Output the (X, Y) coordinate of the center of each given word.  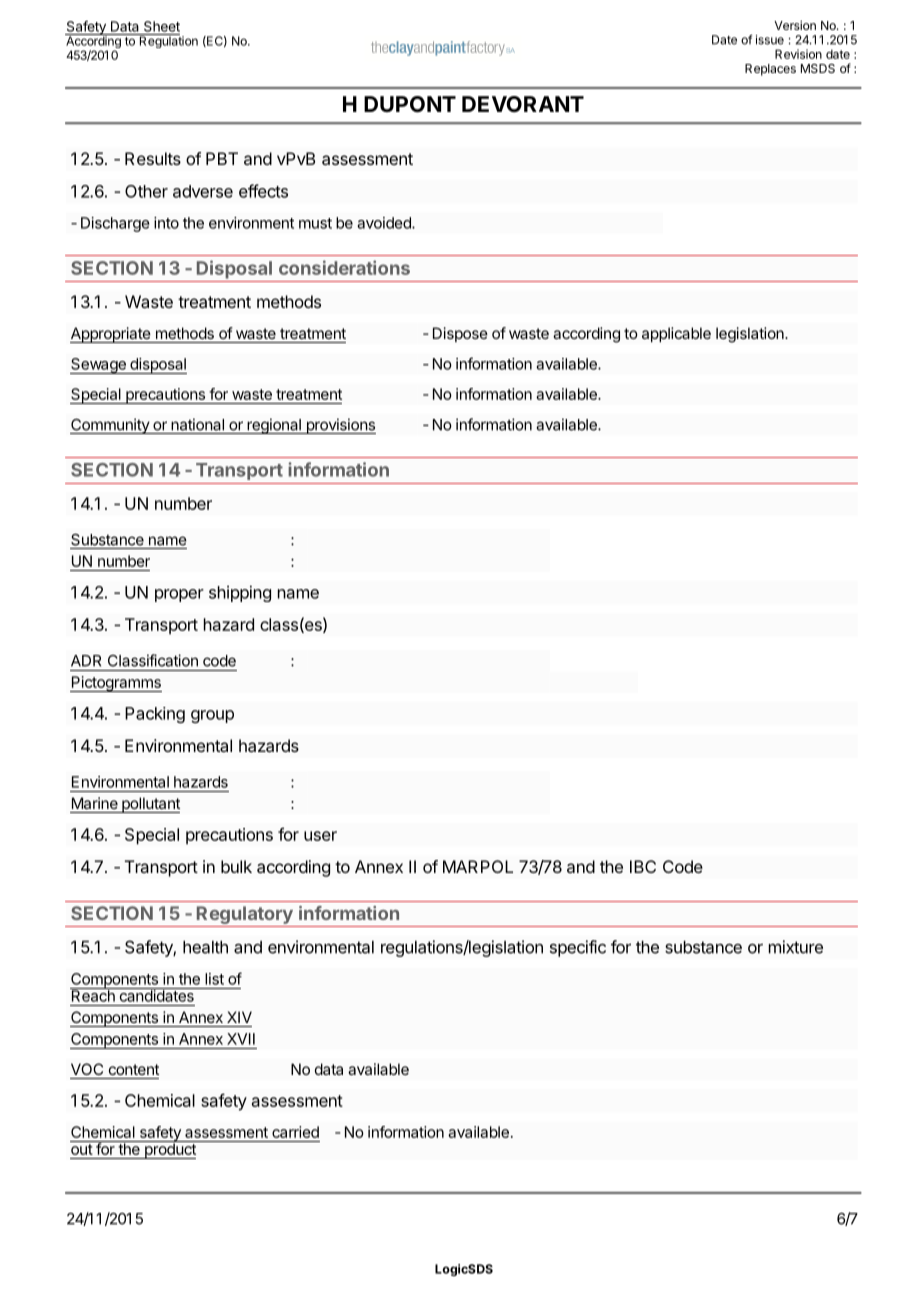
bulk (236, 866)
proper (179, 595)
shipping (240, 593)
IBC (643, 866)
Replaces (770, 70)
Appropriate (111, 335)
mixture (796, 947)
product (170, 1150)
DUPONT (410, 104)
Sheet (162, 26)
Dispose (460, 334)
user (320, 836)
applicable (676, 334)
